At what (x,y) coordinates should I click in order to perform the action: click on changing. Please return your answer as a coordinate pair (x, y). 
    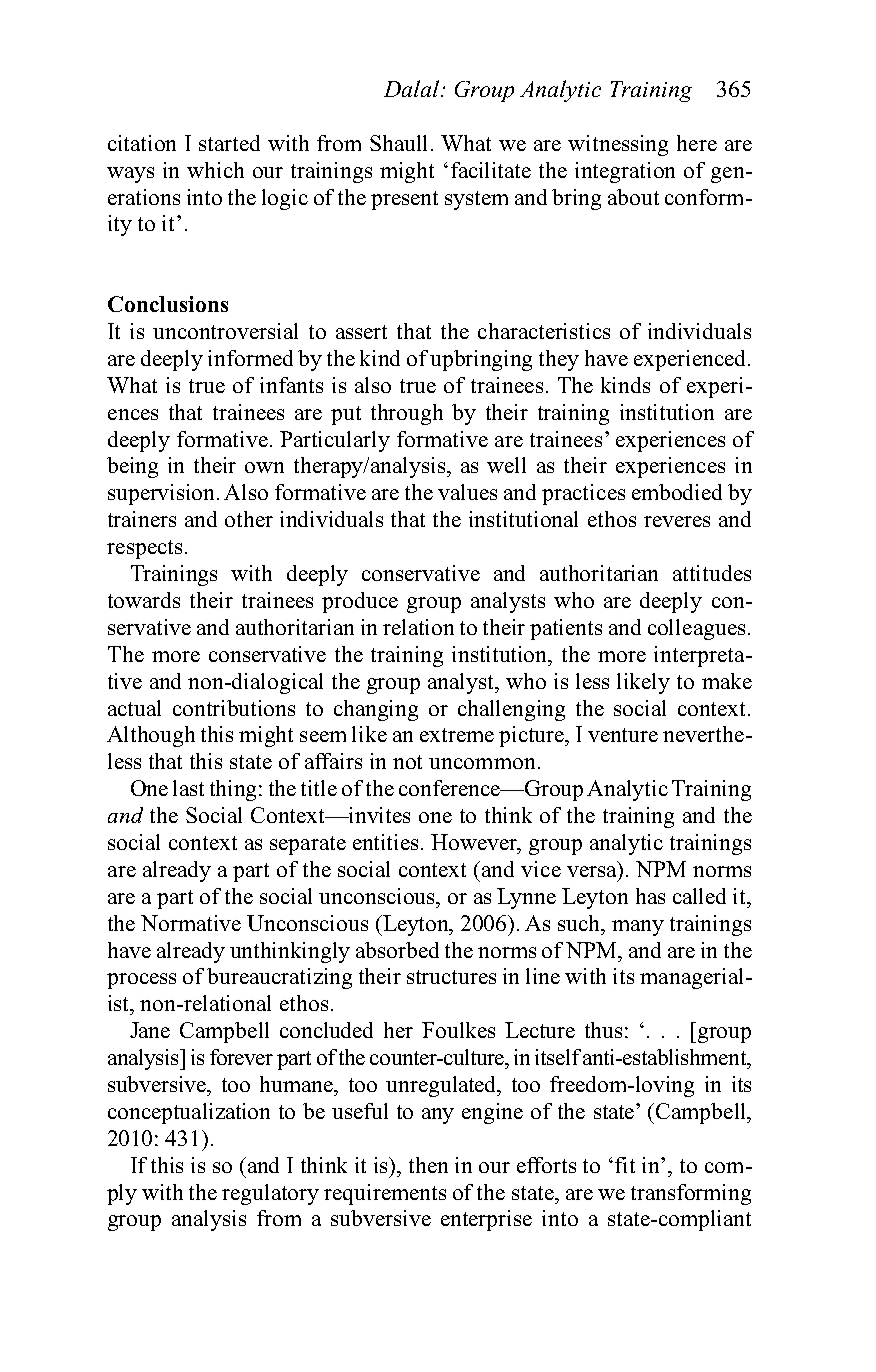
    Looking at the image, I should click on (376, 710).
